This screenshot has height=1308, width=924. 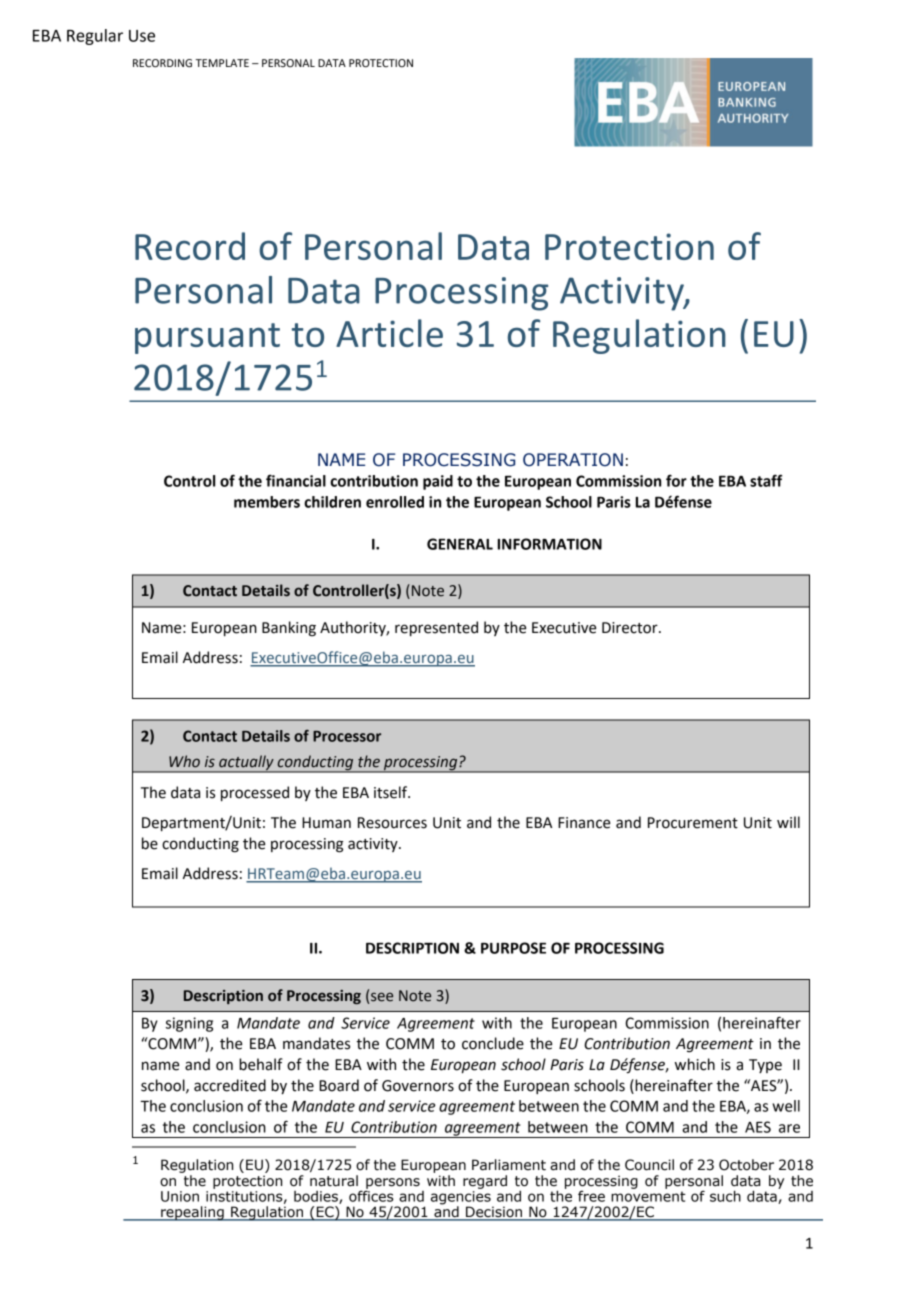 What do you see at coordinates (766, 480) in the screenshot?
I see `staff` at bounding box center [766, 480].
